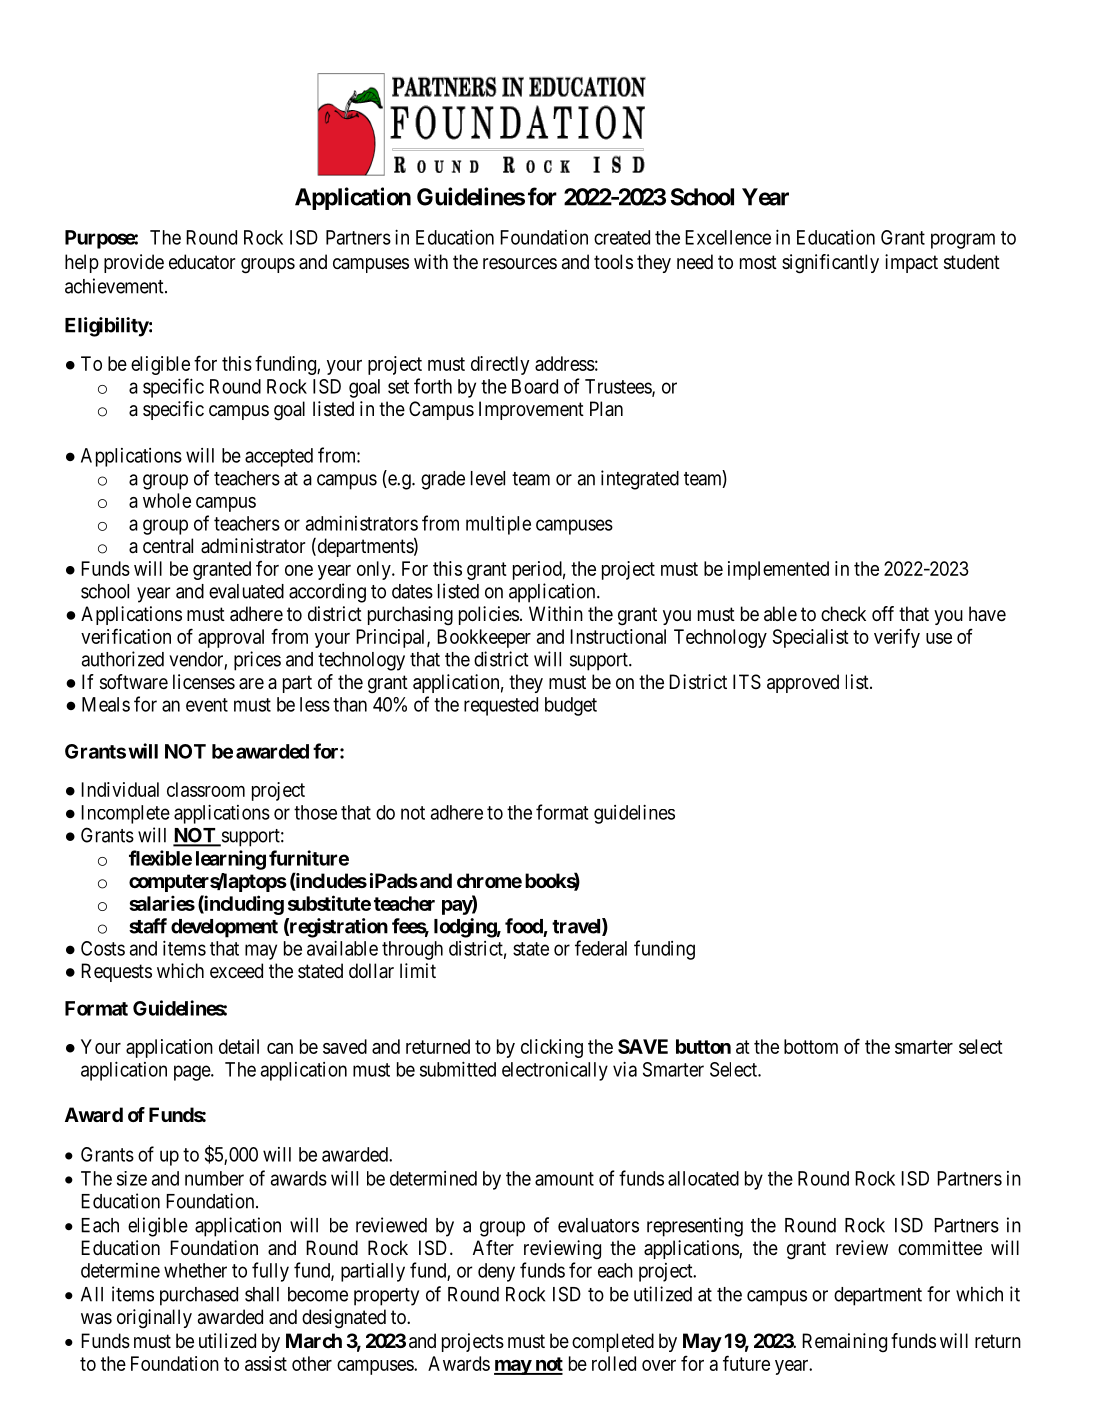  What do you see at coordinates (613, 1342) in the document?
I see `completed` at bounding box center [613, 1342].
